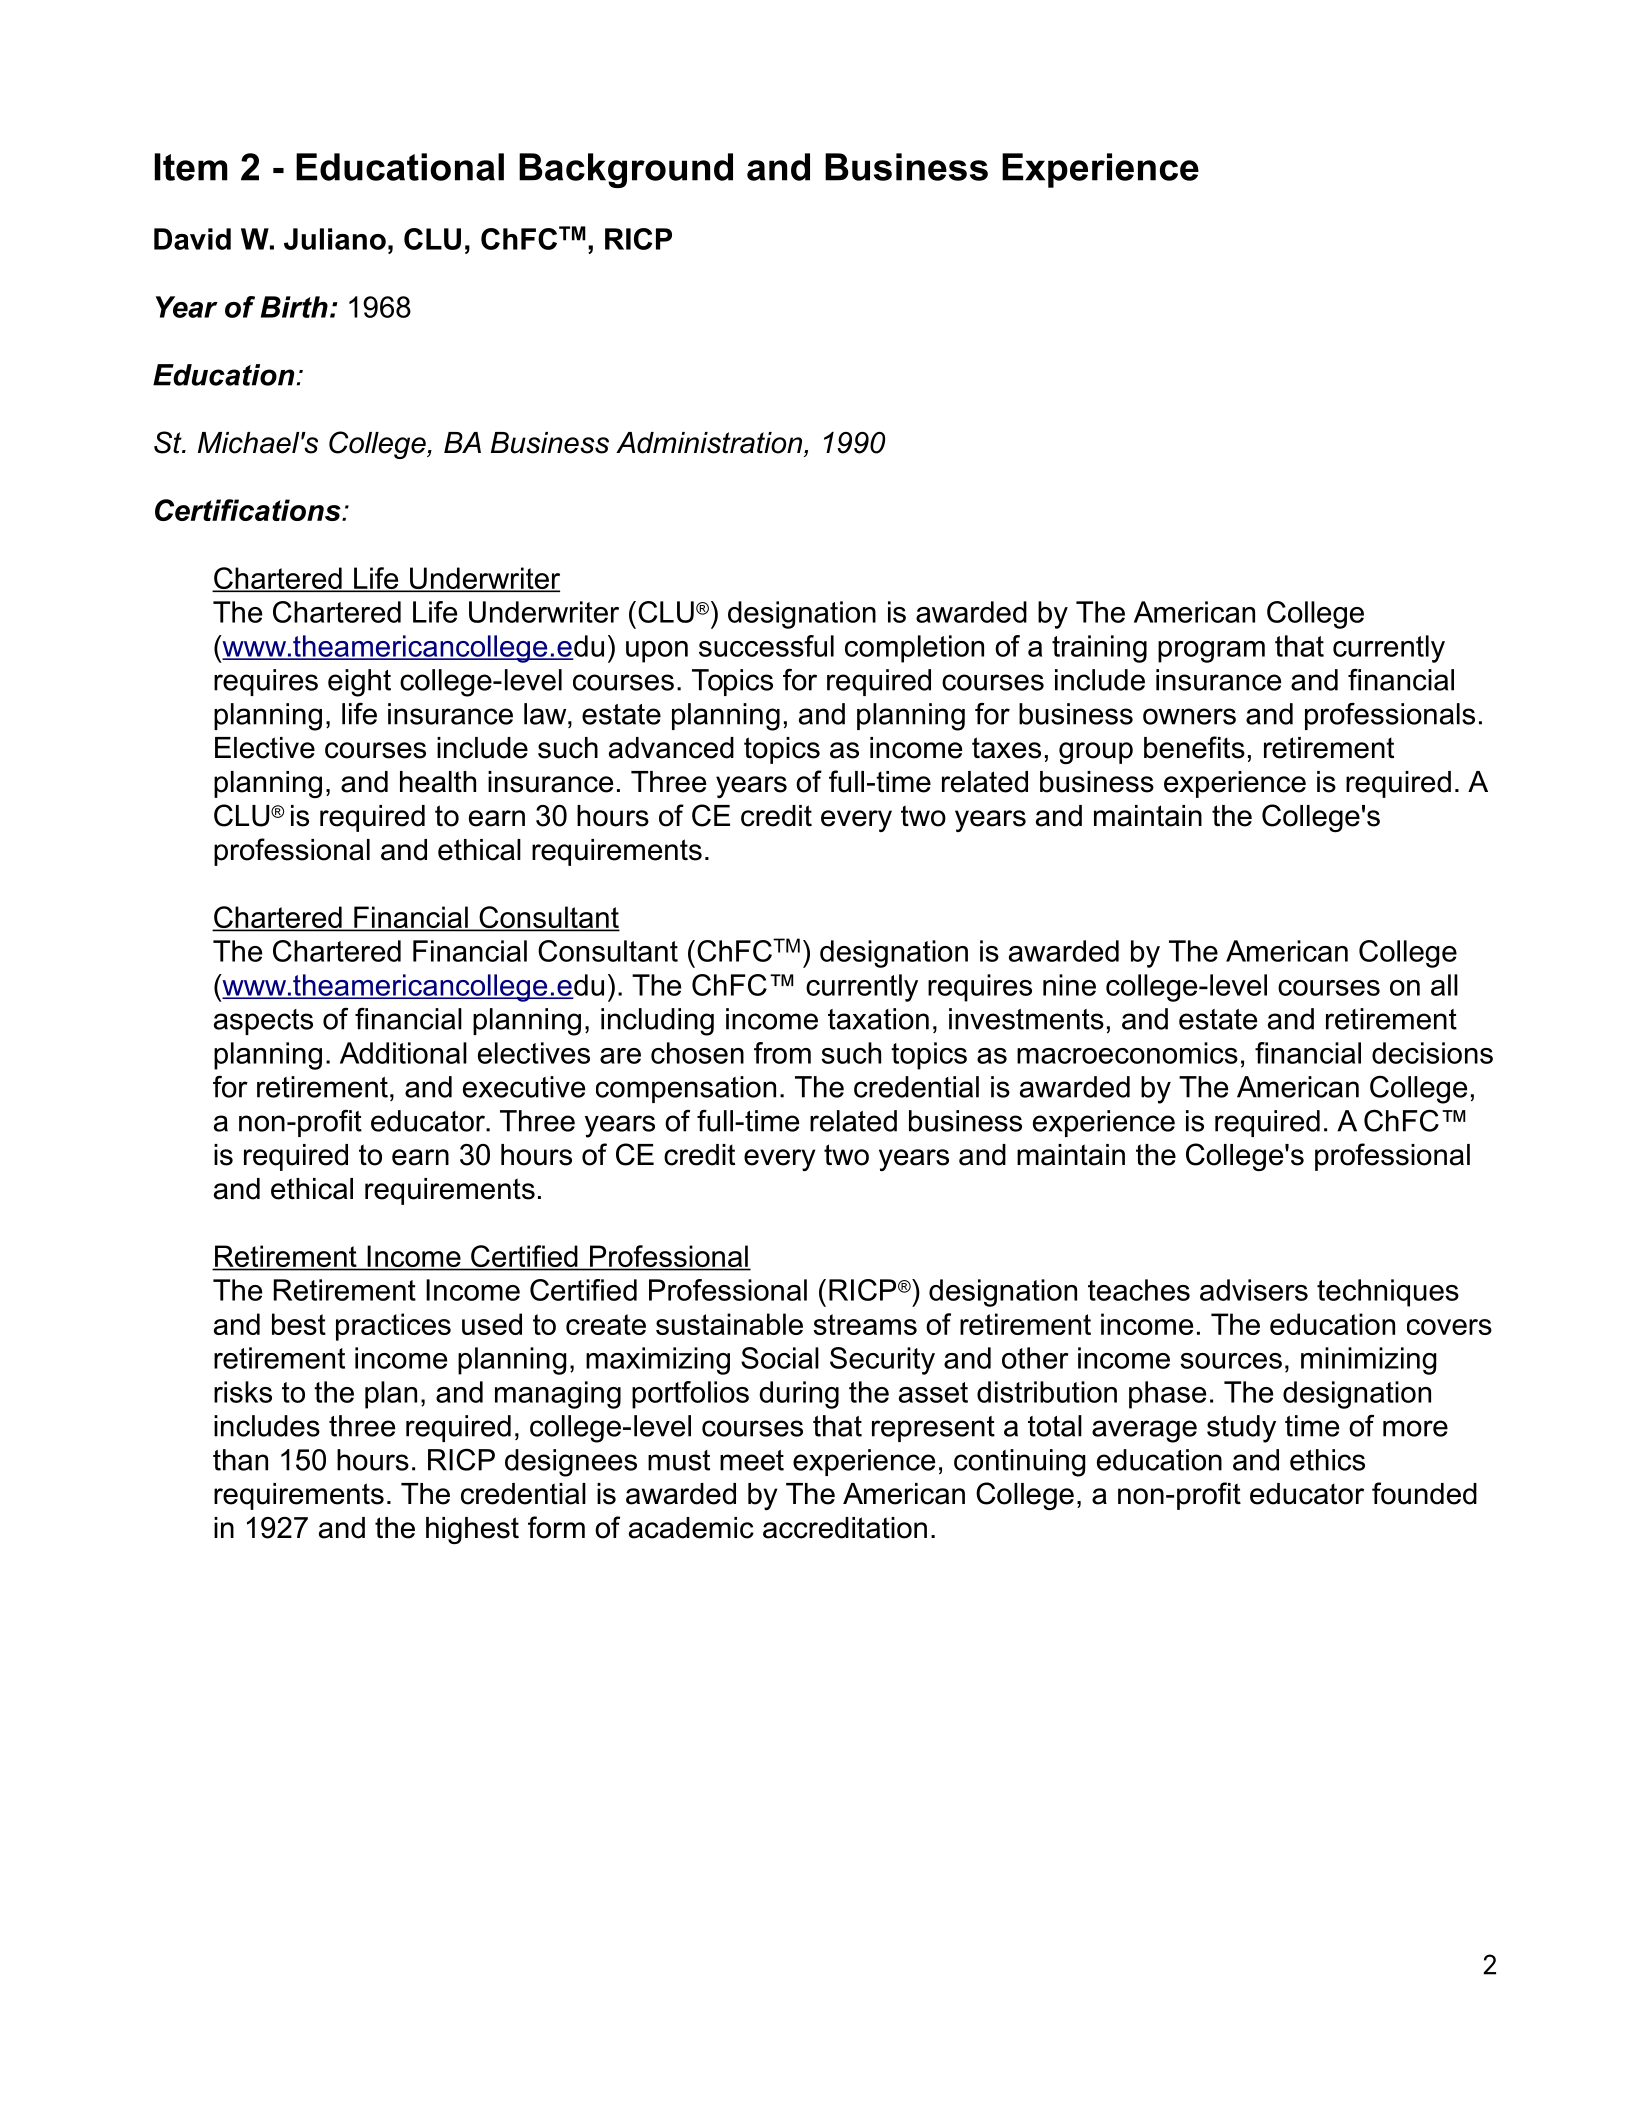 Image resolution: width=1641 pixels, height=2123 pixels. Describe the element at coordinates (710, 443) in the document. I see `Administration` at that location.
